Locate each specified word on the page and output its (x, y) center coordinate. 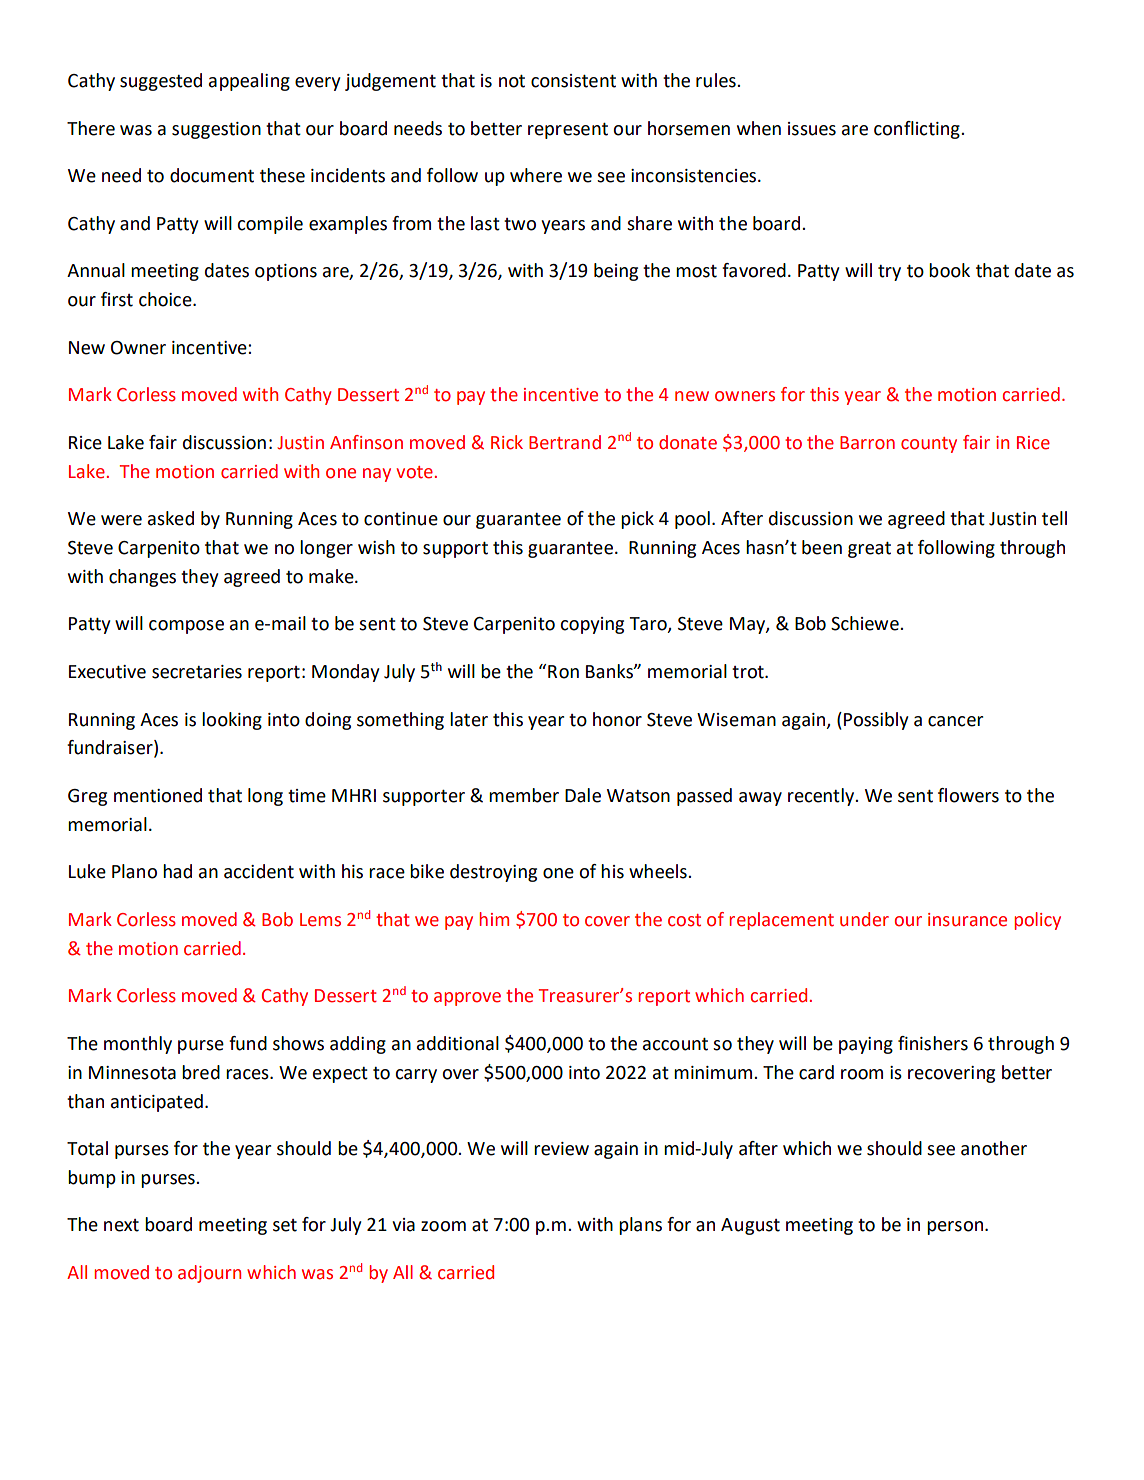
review (561, 1149)
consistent (573, 81)
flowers (968, 795)
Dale (583, 795)
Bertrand (565, 442)
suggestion (216, 130)
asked (171, 518)
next (121, 1225)
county (929, 445)
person (955, 1228)
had (177, 871)
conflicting (918, 130)
